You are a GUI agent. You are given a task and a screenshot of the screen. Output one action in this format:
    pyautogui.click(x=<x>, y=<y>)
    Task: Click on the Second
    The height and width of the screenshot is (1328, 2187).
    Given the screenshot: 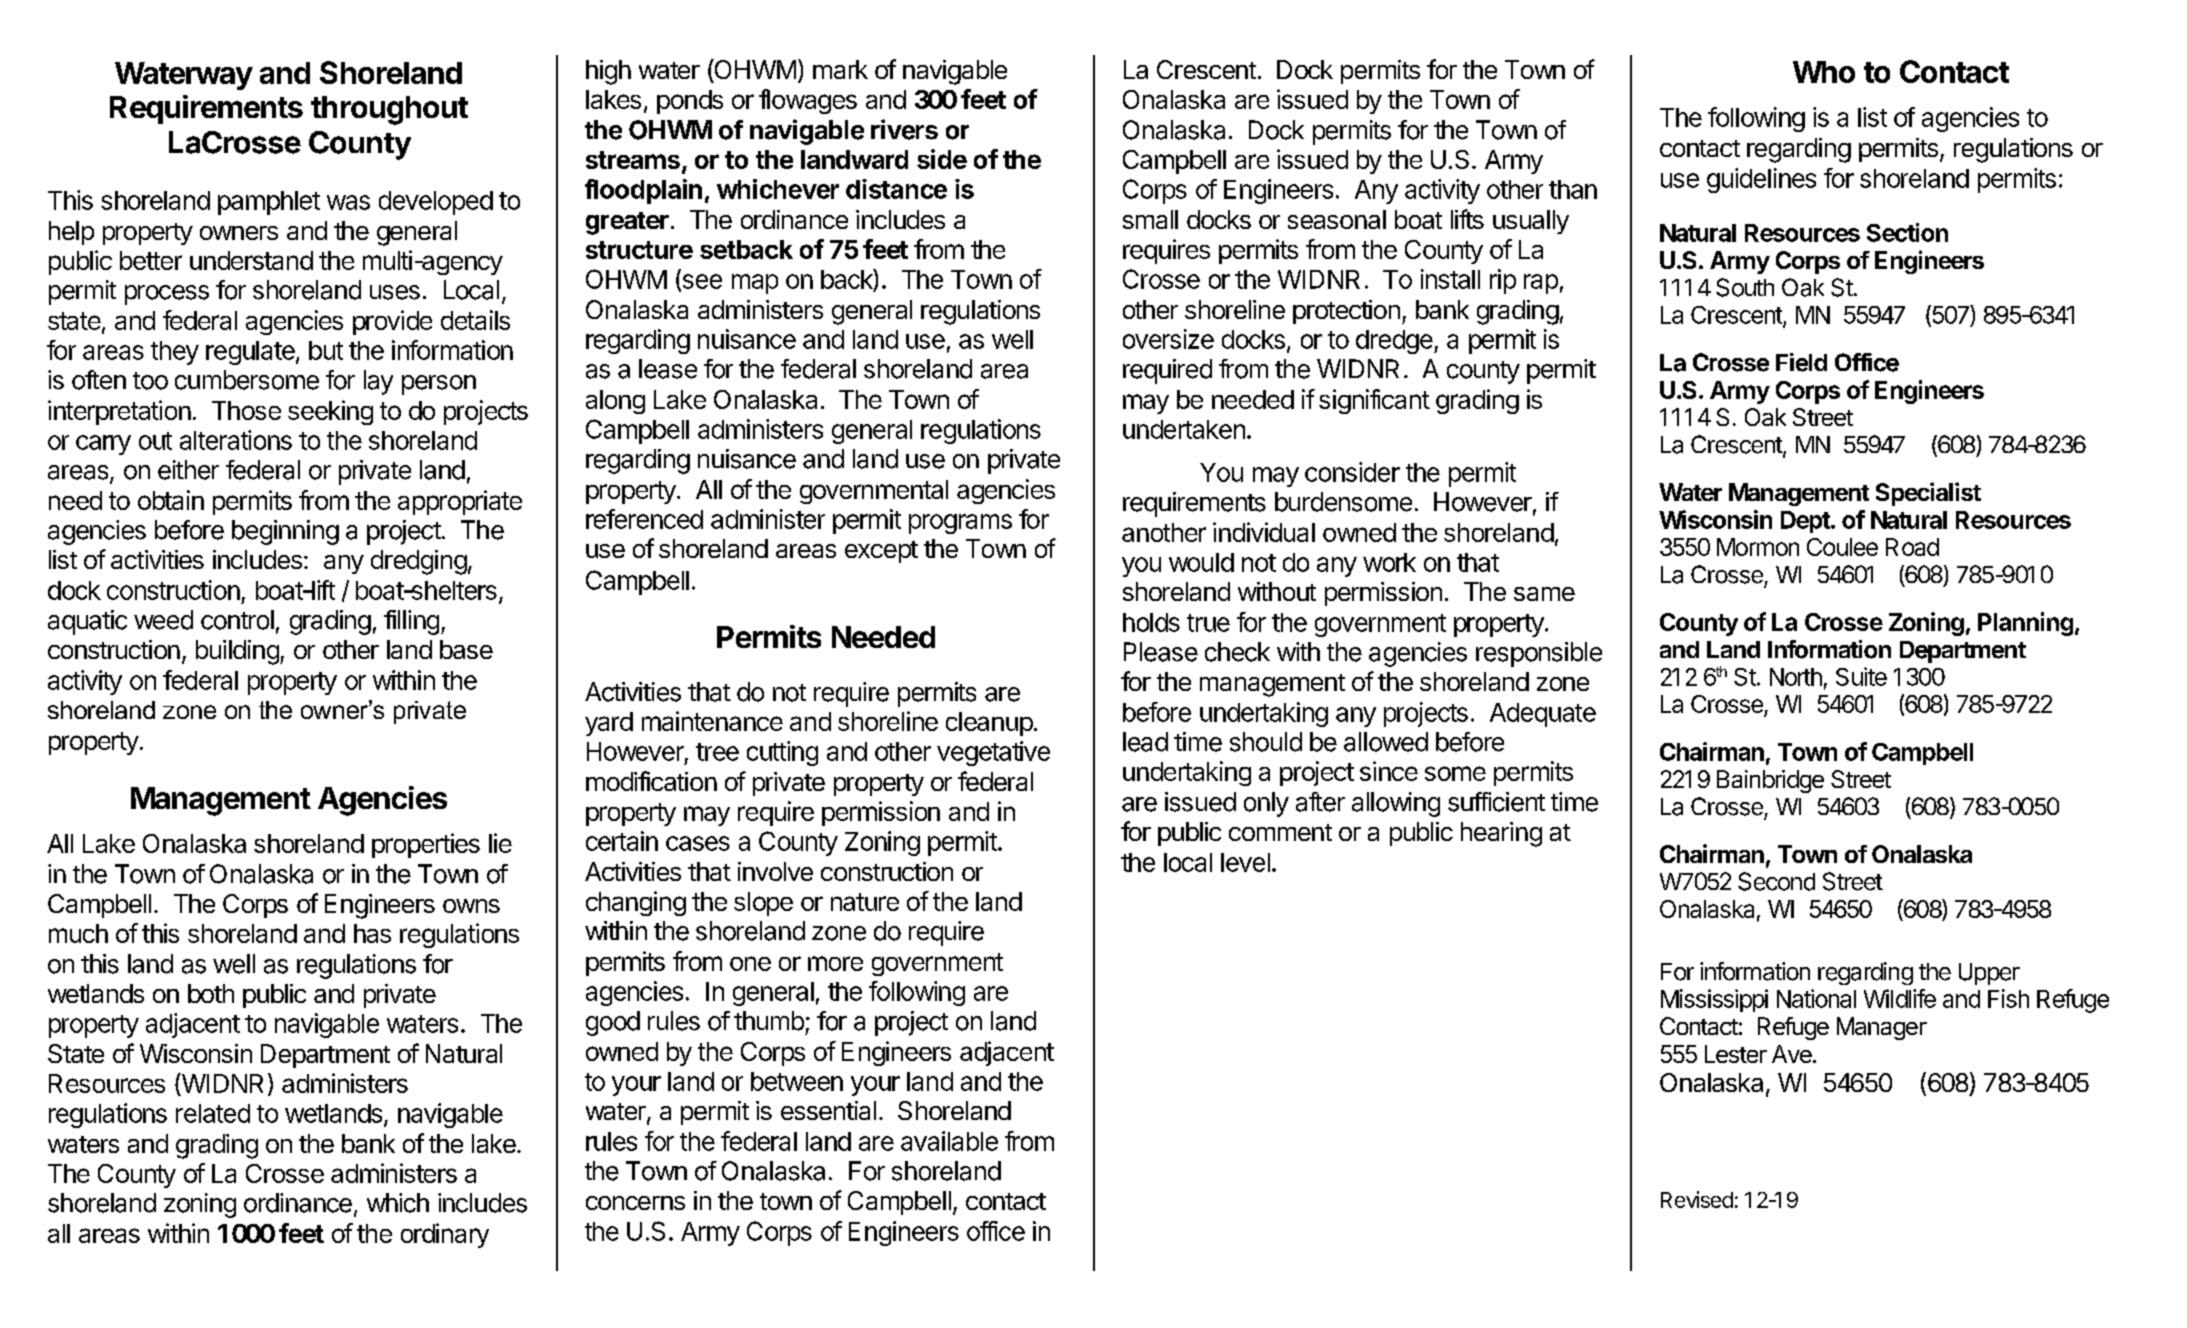 What is the action you would take?
    pyautogui.click(x=1776, y=881)
